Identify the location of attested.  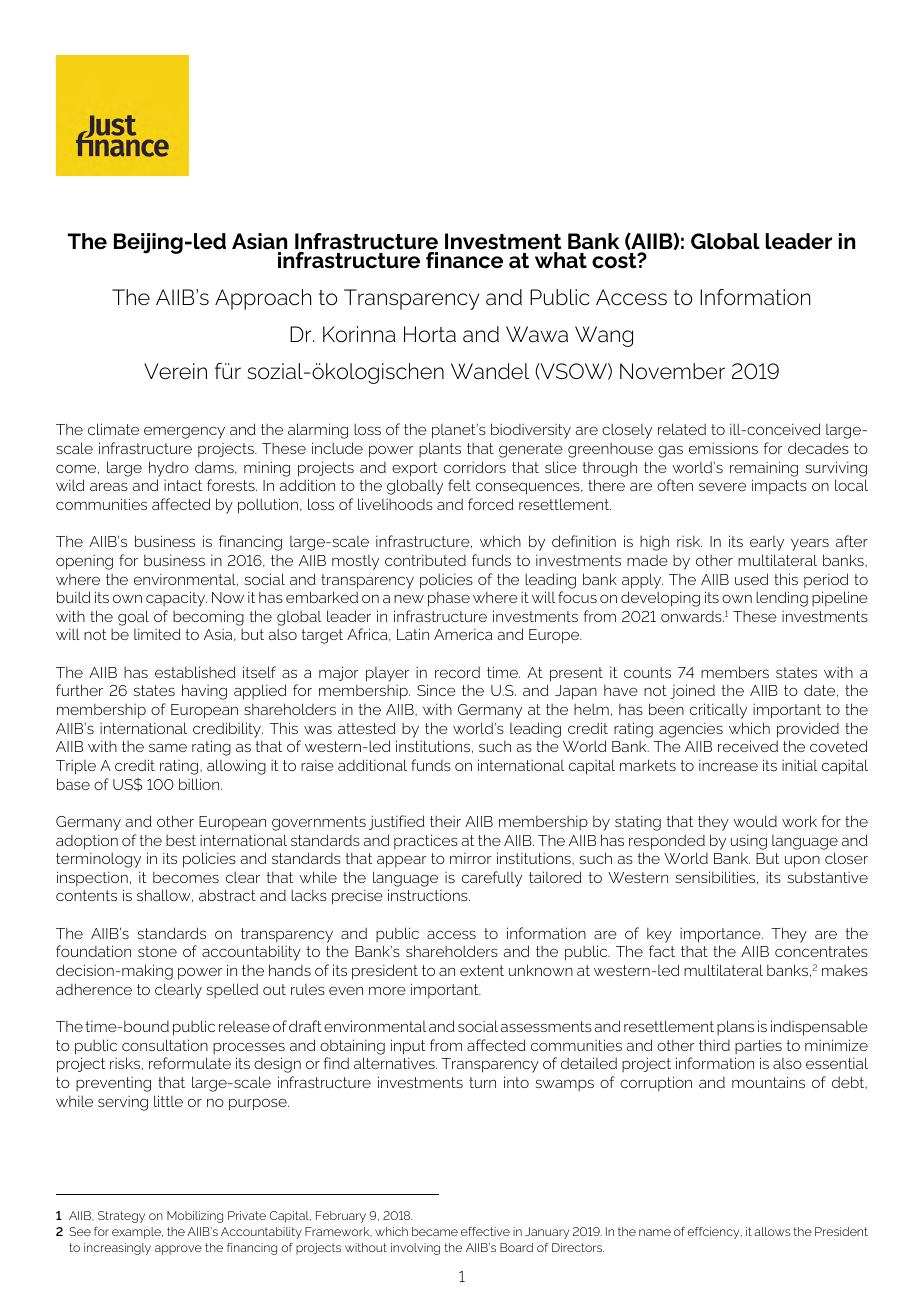
(366, 728).
